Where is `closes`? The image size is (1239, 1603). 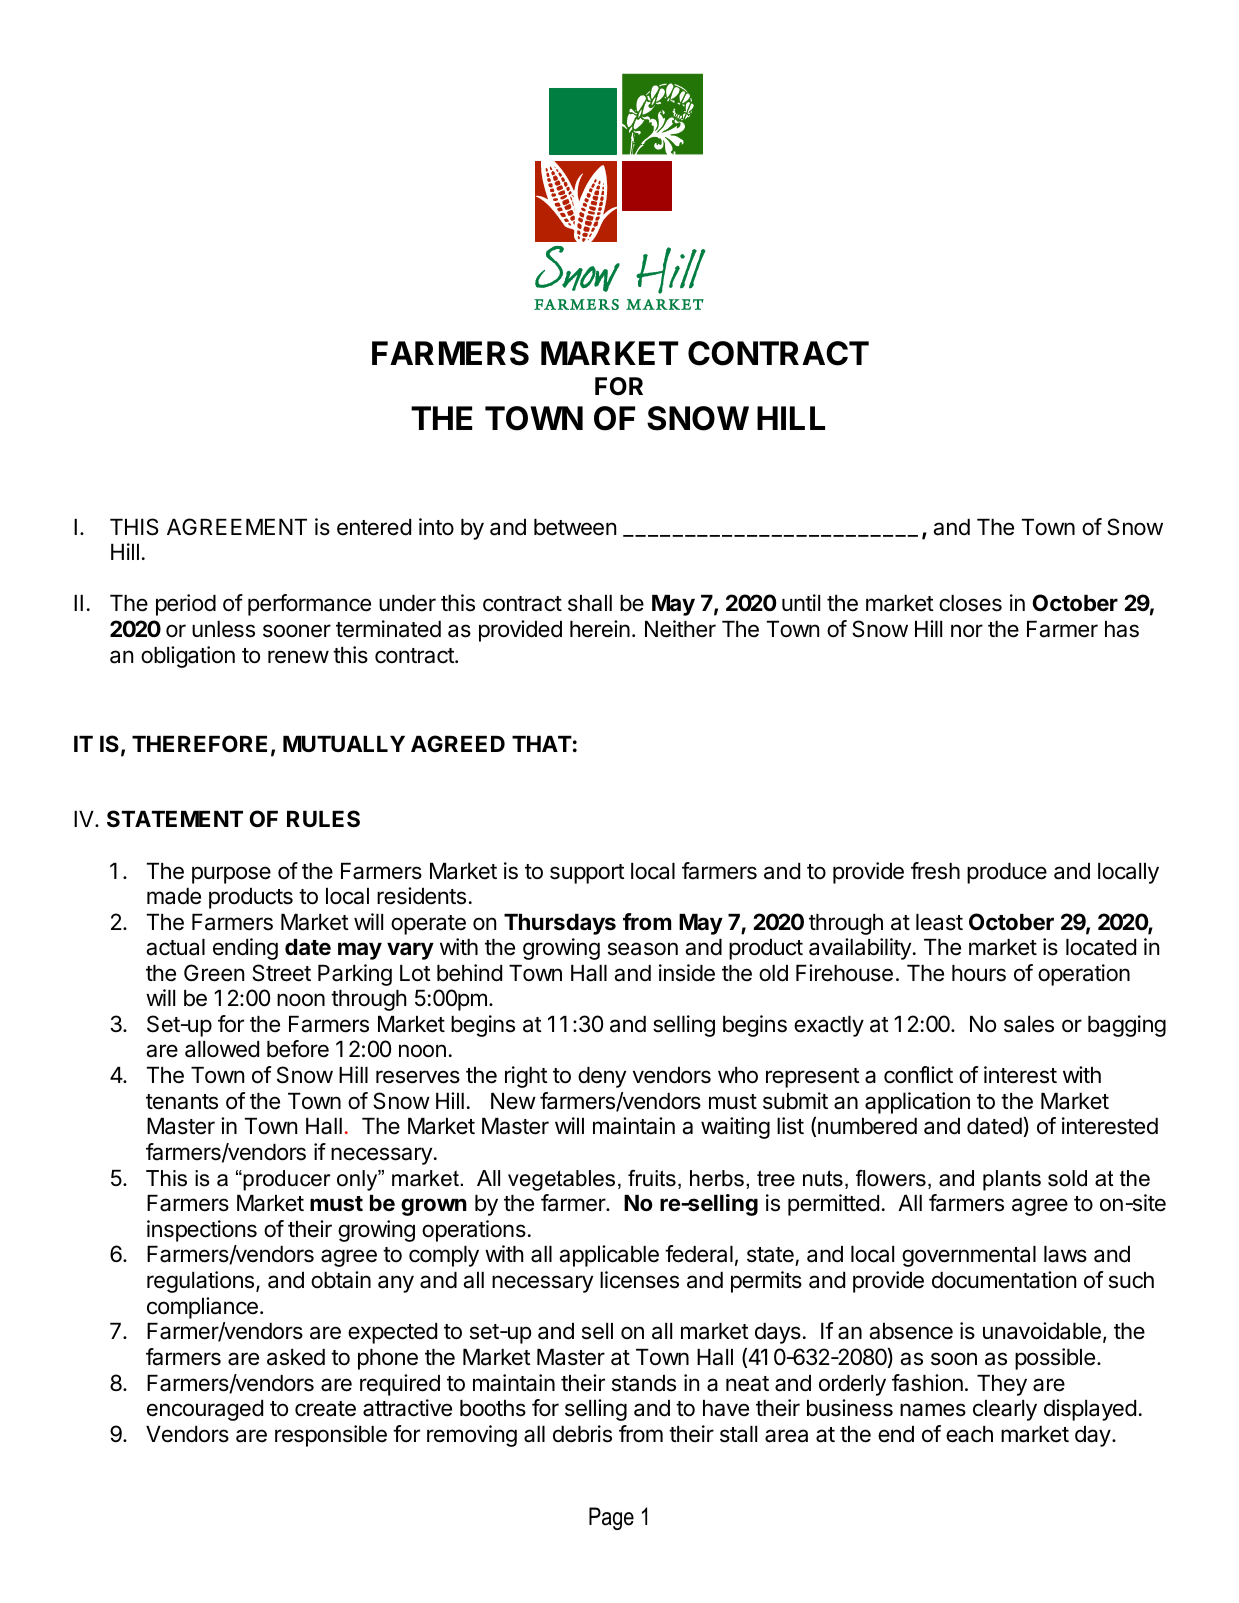
closes is located at coordinates (970, 603).
